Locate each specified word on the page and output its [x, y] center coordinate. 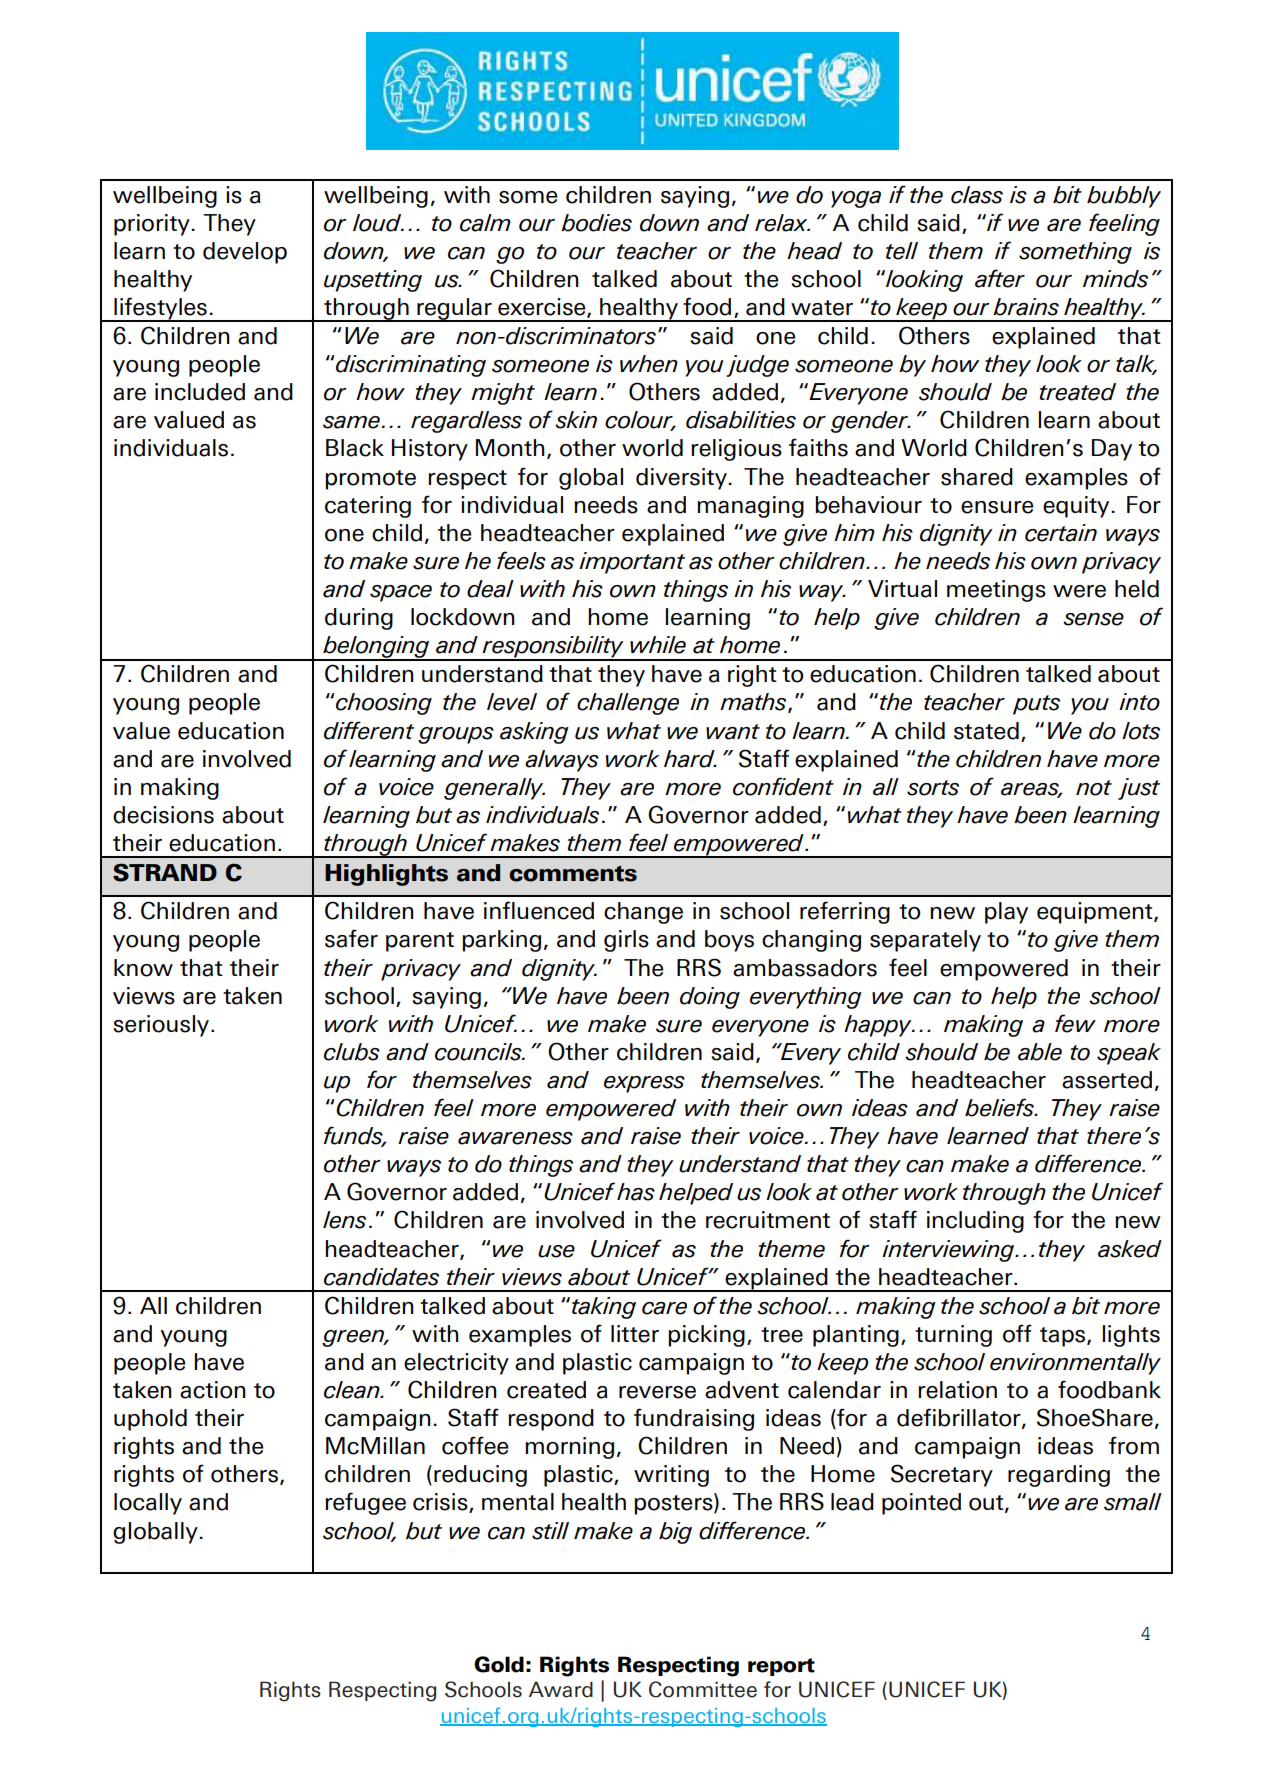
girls [626, 941]
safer [351, 938]
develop [245, 253]
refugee [365, 1503]
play [1006, 913]
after [1000, 278]
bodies [596, 223]
